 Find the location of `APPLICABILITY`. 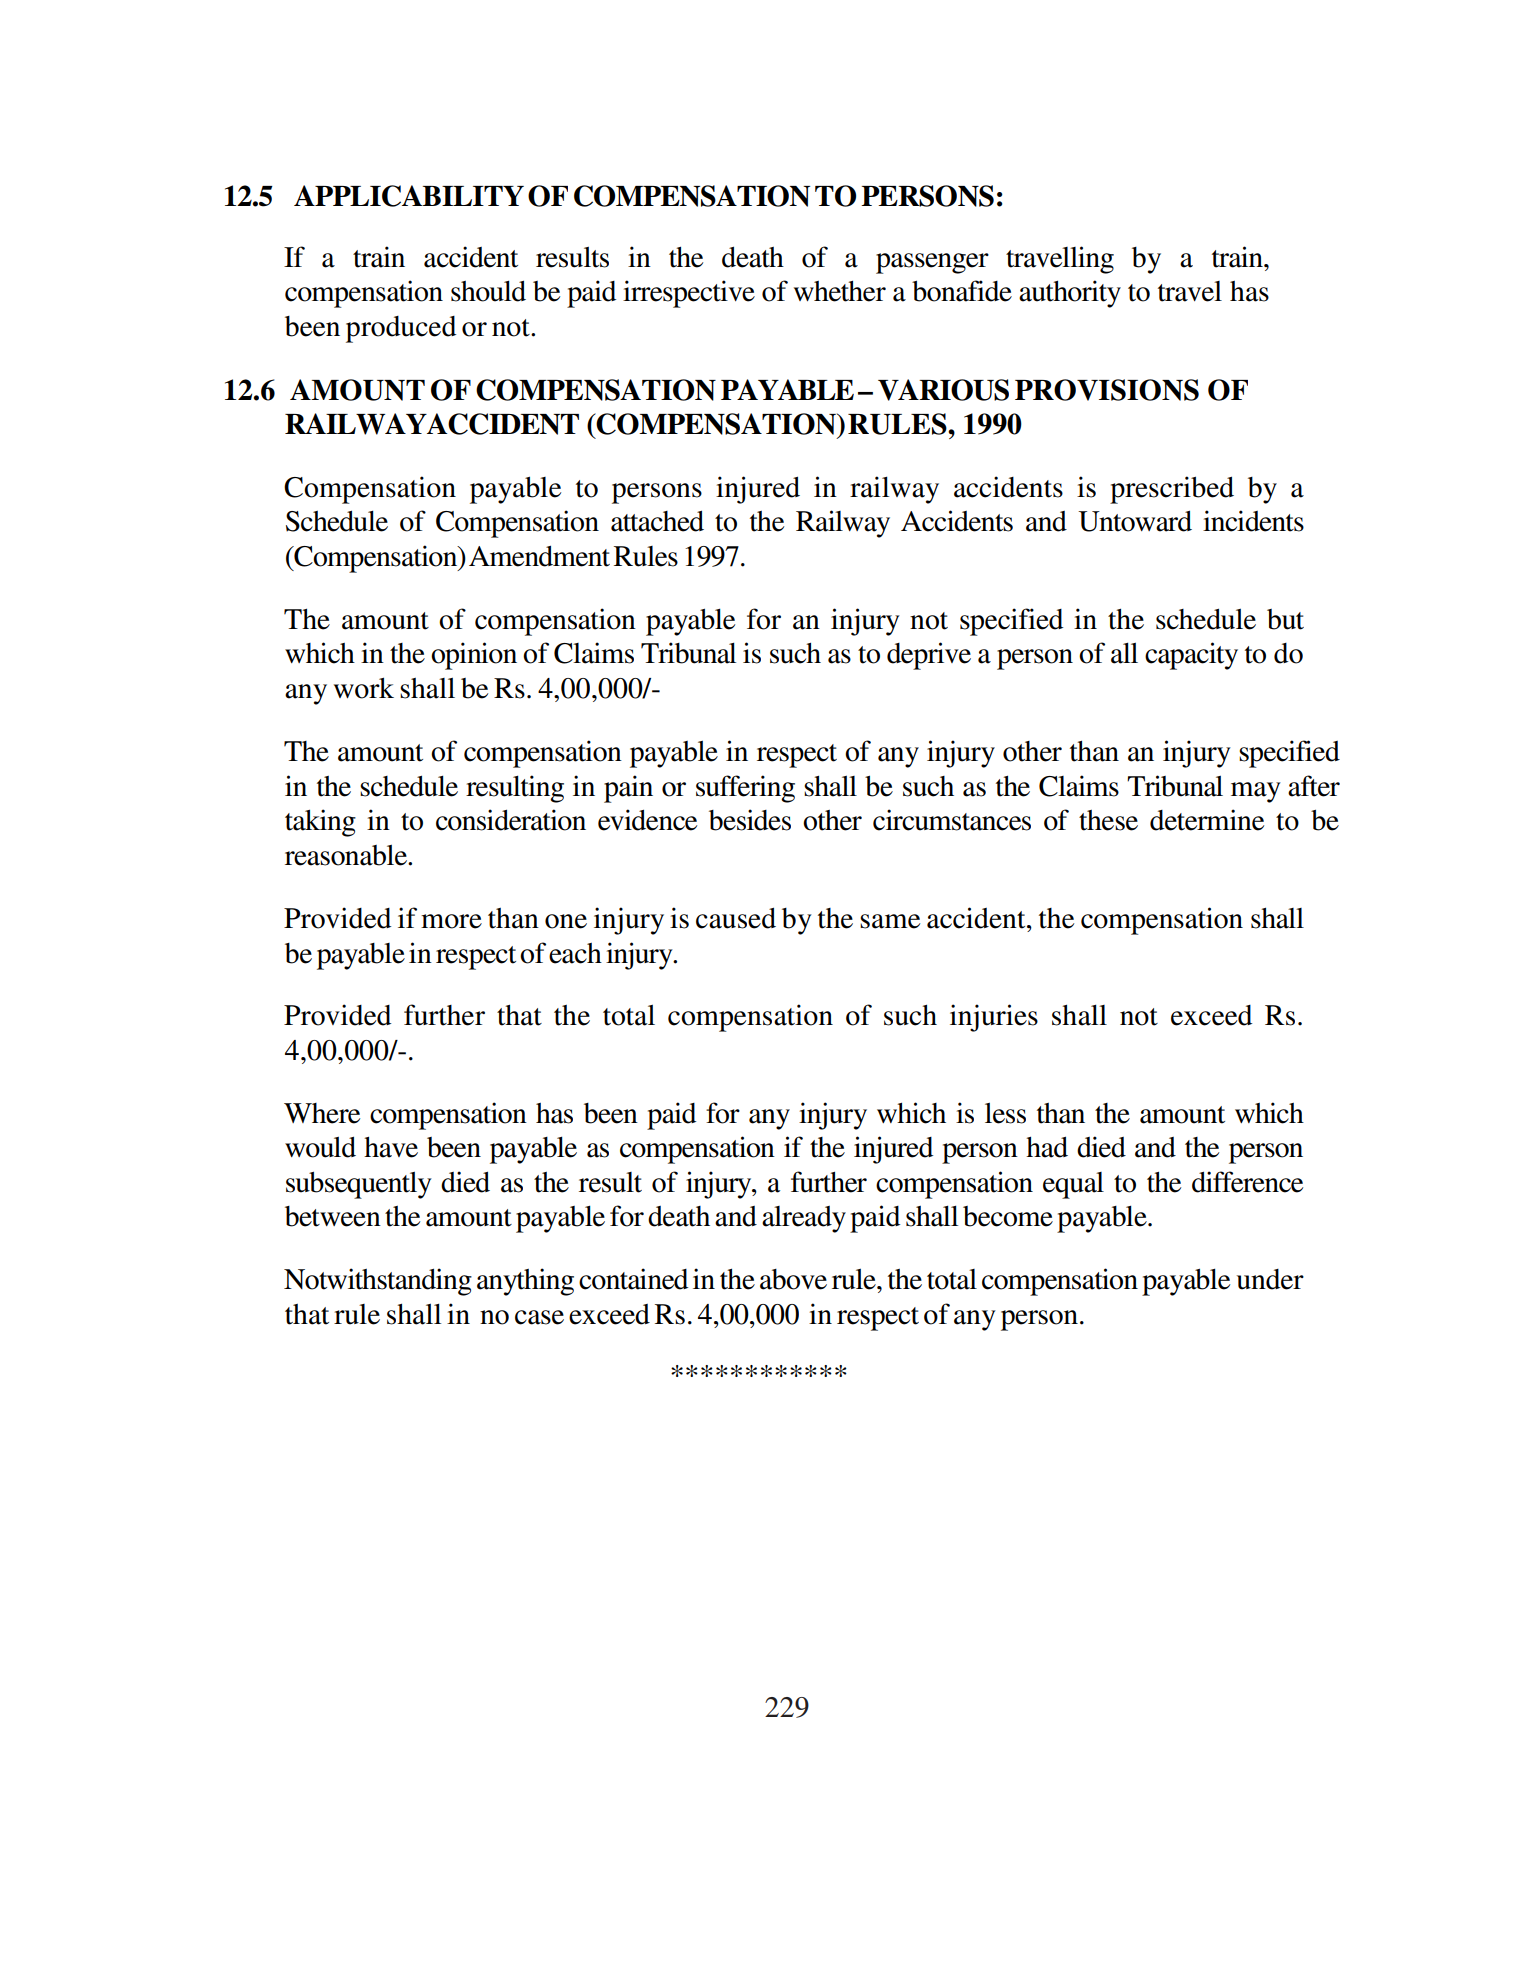

APPLICABILITY is located at coordinates (409, 196).
